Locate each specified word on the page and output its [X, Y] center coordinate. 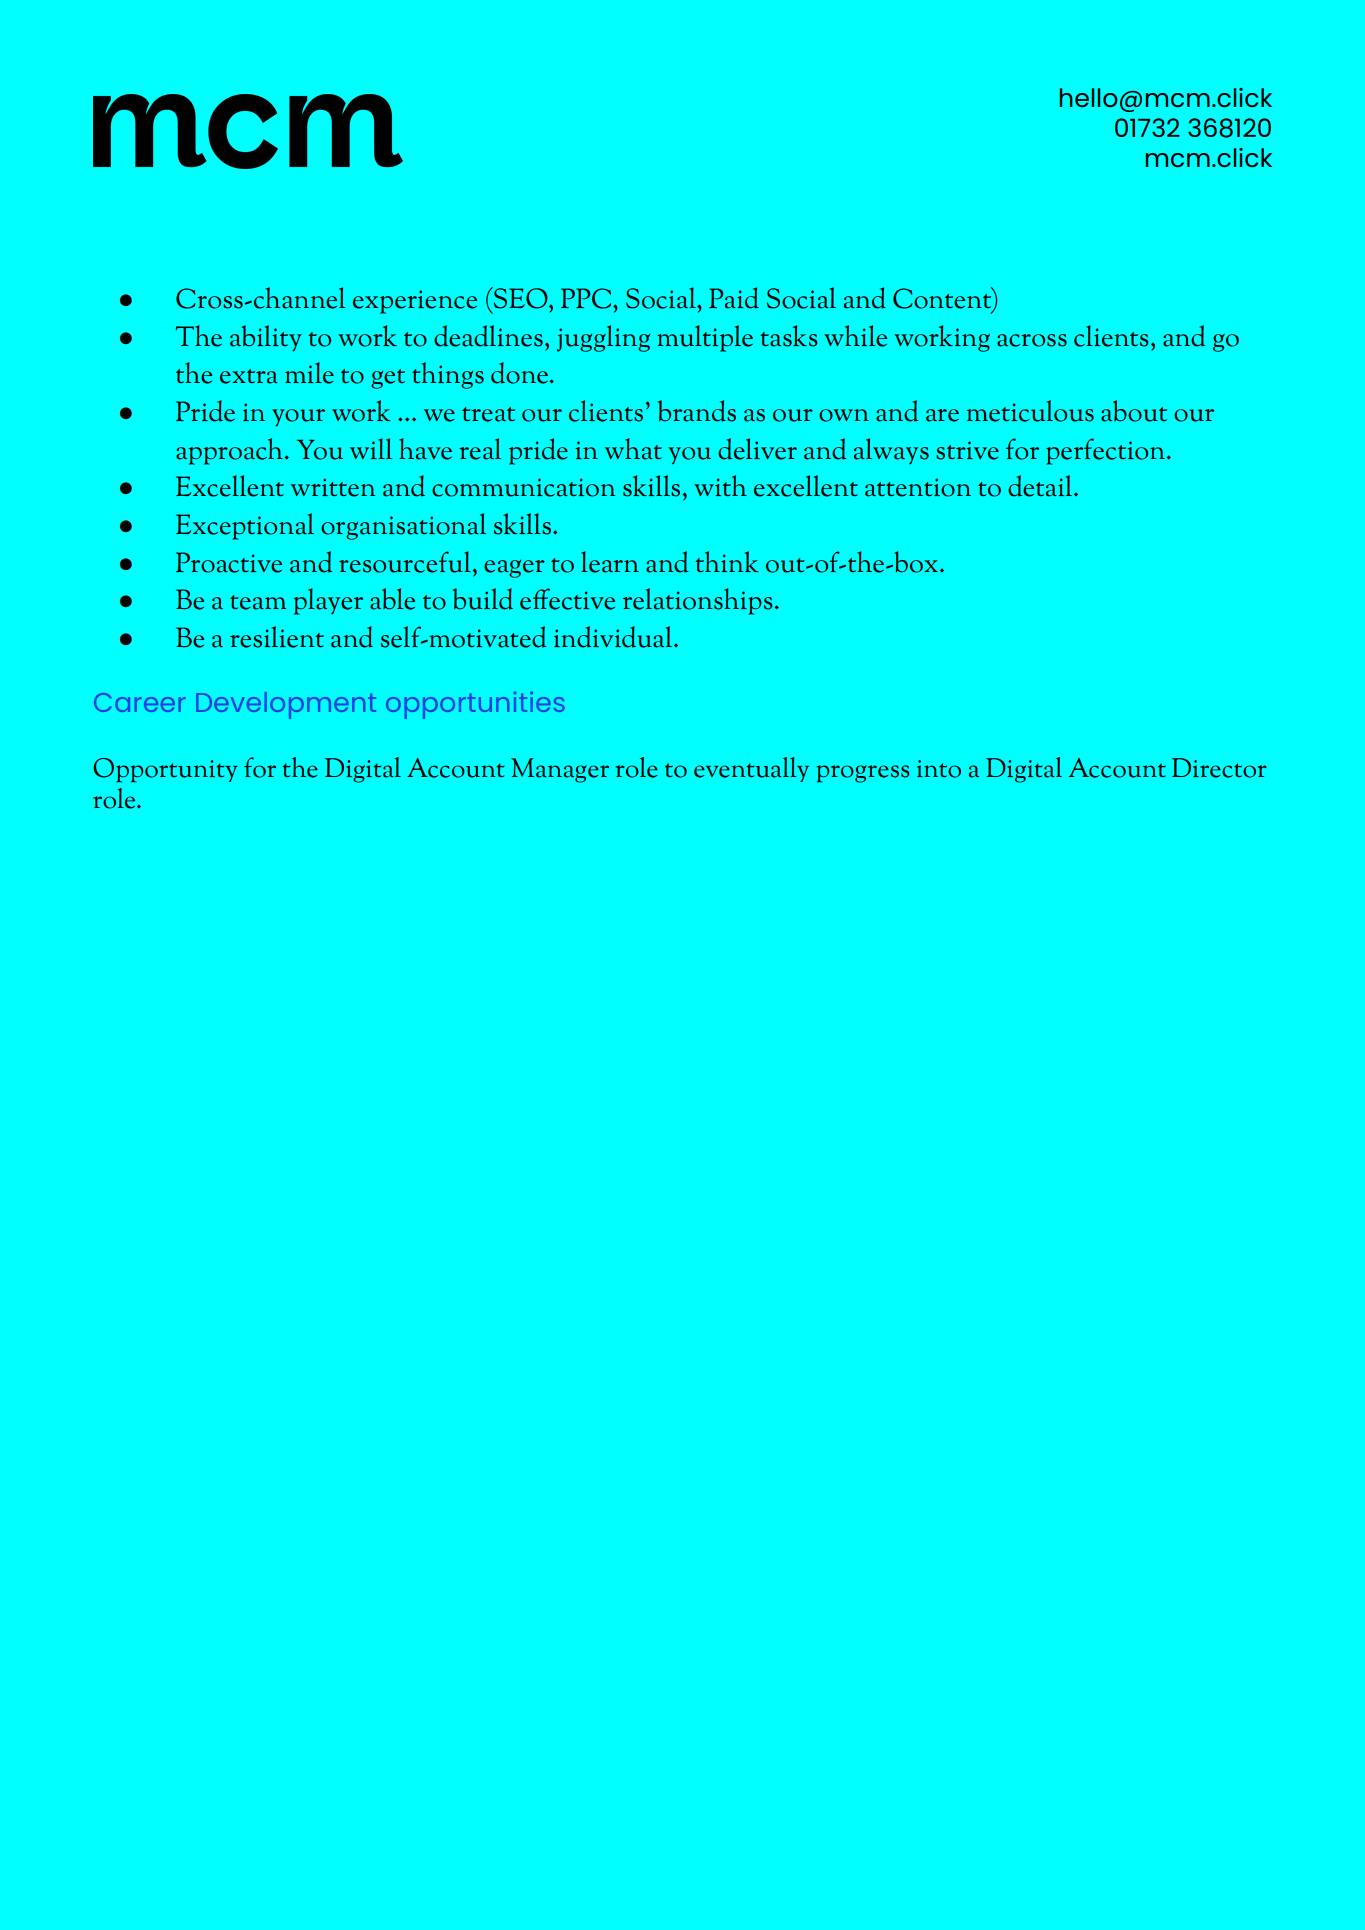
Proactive [229, 562]
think [727, 561]
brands [697, 411]
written [333, 487]
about [1134, 411]
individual [614, 637]
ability [266, 338]
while [855, 336]
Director [1219, 768]
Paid [734, 298]
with [720, 485]
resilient [277, 637]
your [298, 417]
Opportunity [165, 770]
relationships [699, 601]
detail [1041, 486]
